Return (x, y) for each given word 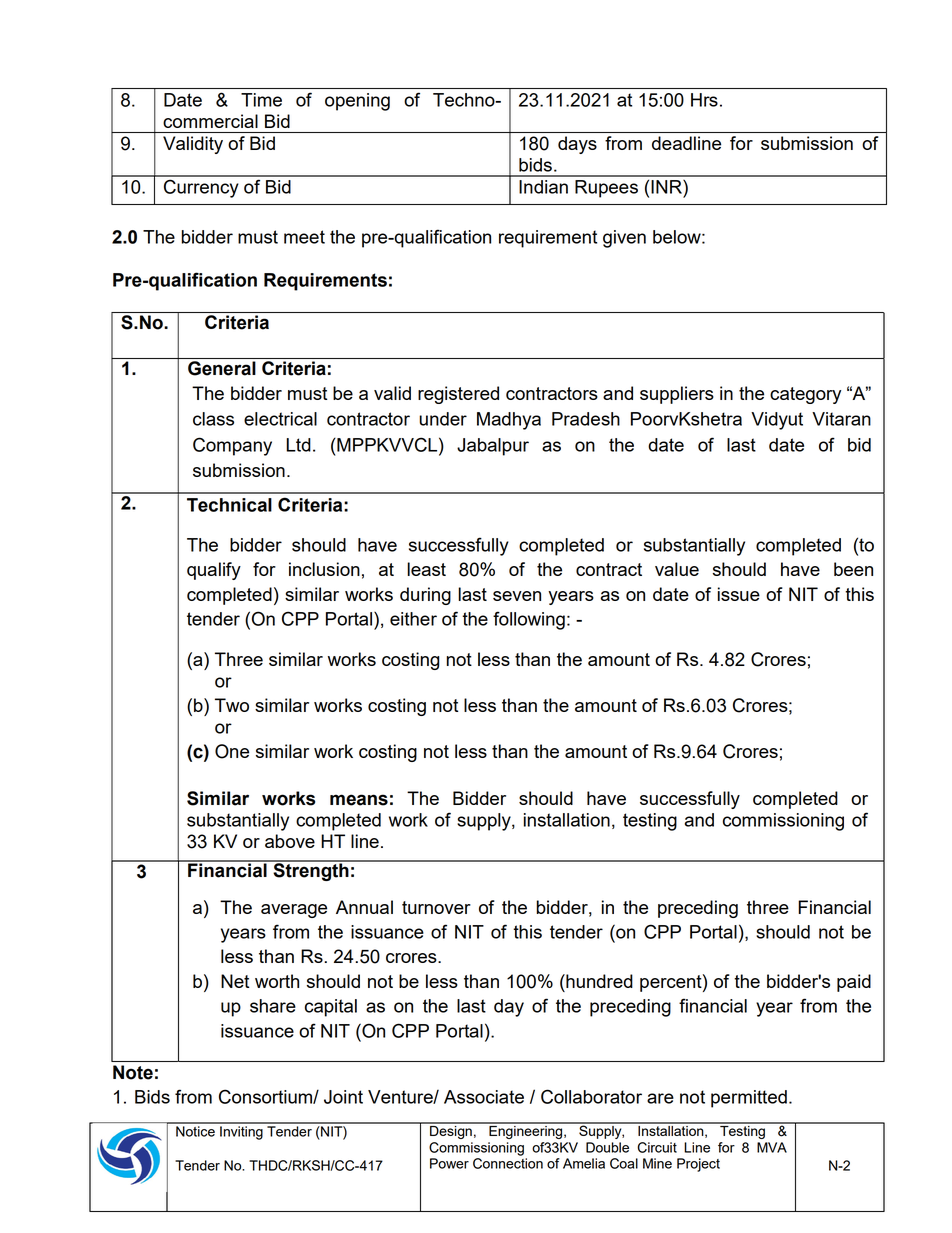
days (577, 145)
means (359, 800)
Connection (508, 1163)
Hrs (704, 100)
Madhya (509, 421)
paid (854, 983)
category (805, 395)
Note (133, 1072)
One (232, 751)
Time (261, 100)
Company (232, 446)
